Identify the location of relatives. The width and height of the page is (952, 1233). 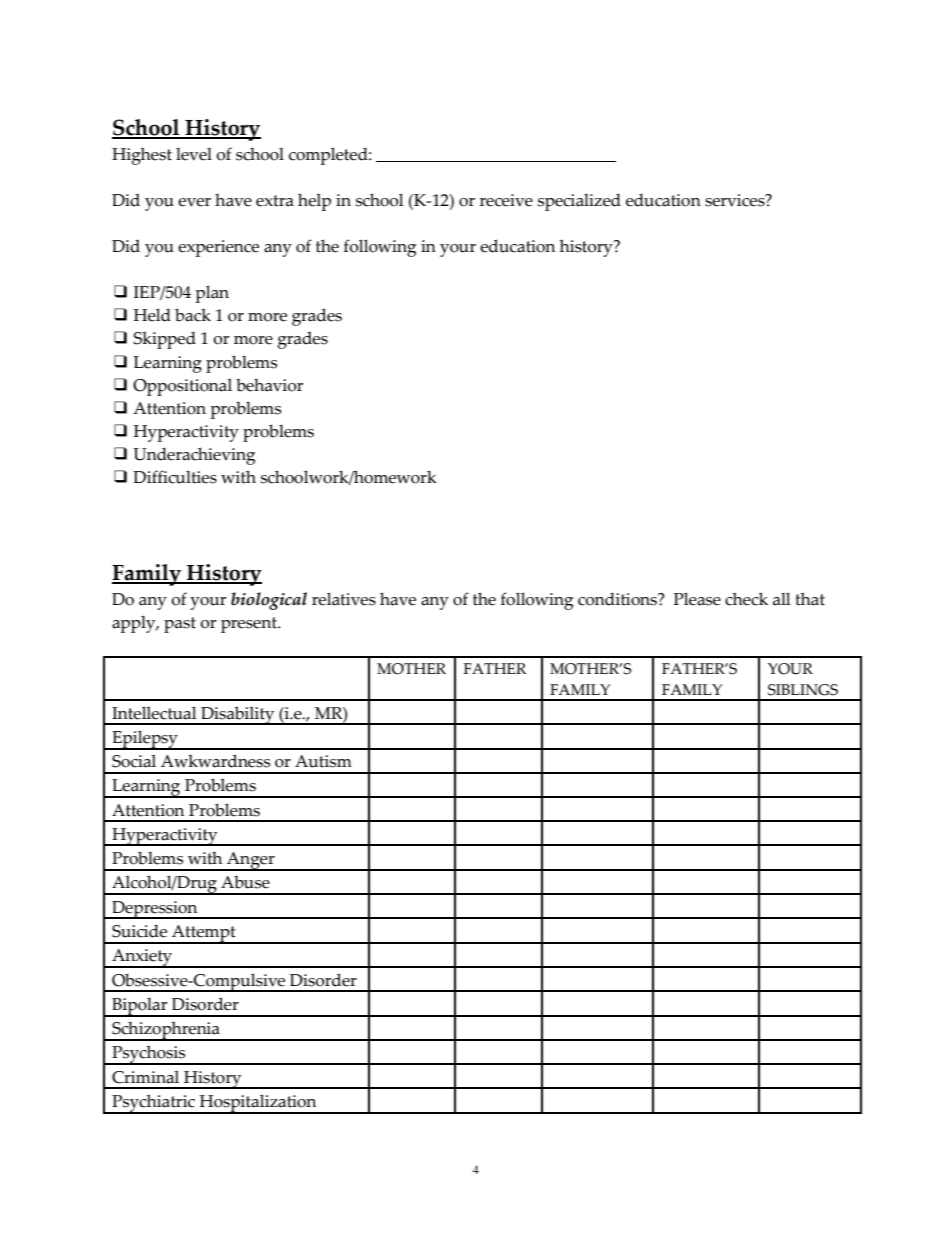
(344, 599).
